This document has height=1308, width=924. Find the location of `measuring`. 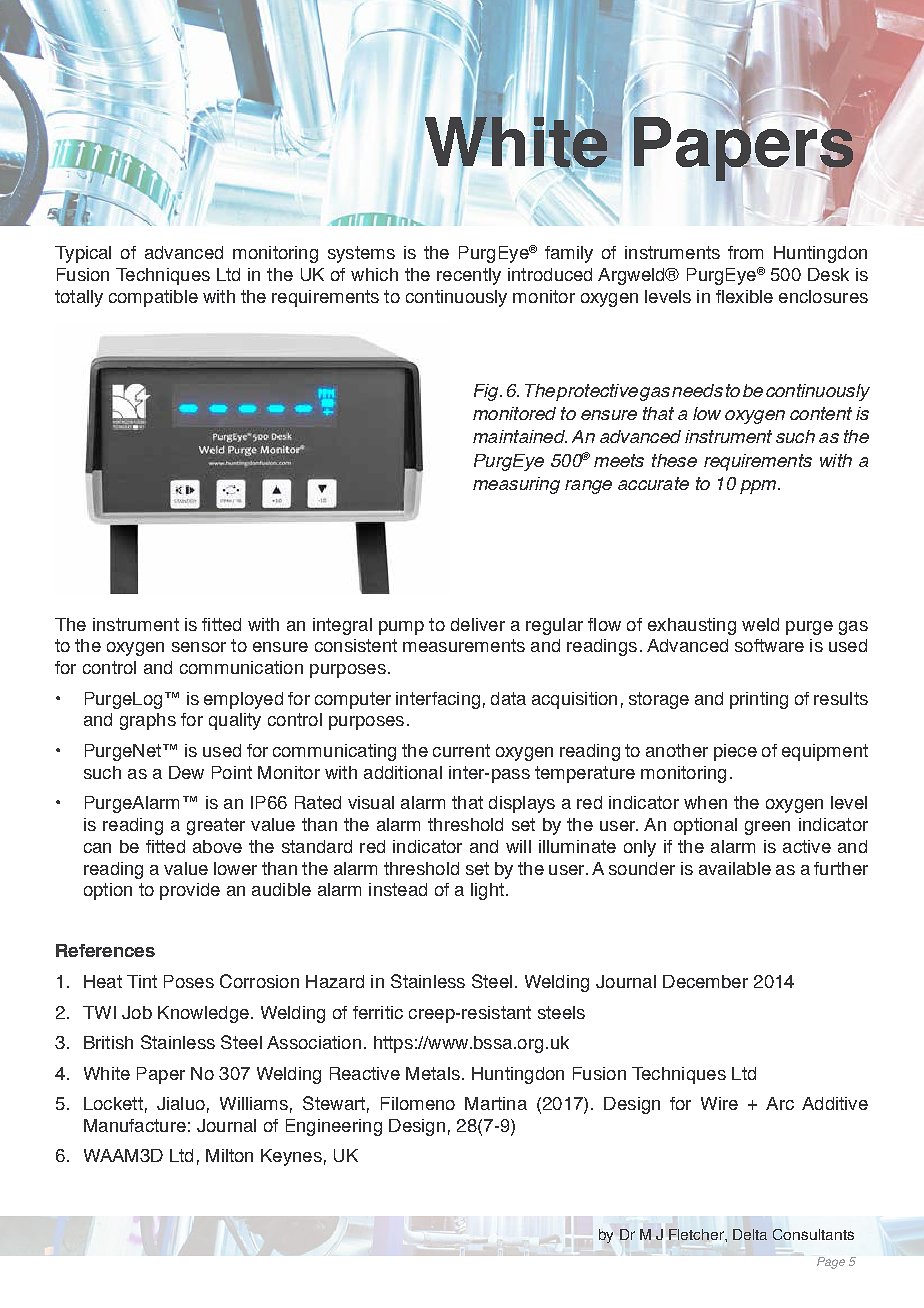

measuring is located at coordinates (516, 485).
